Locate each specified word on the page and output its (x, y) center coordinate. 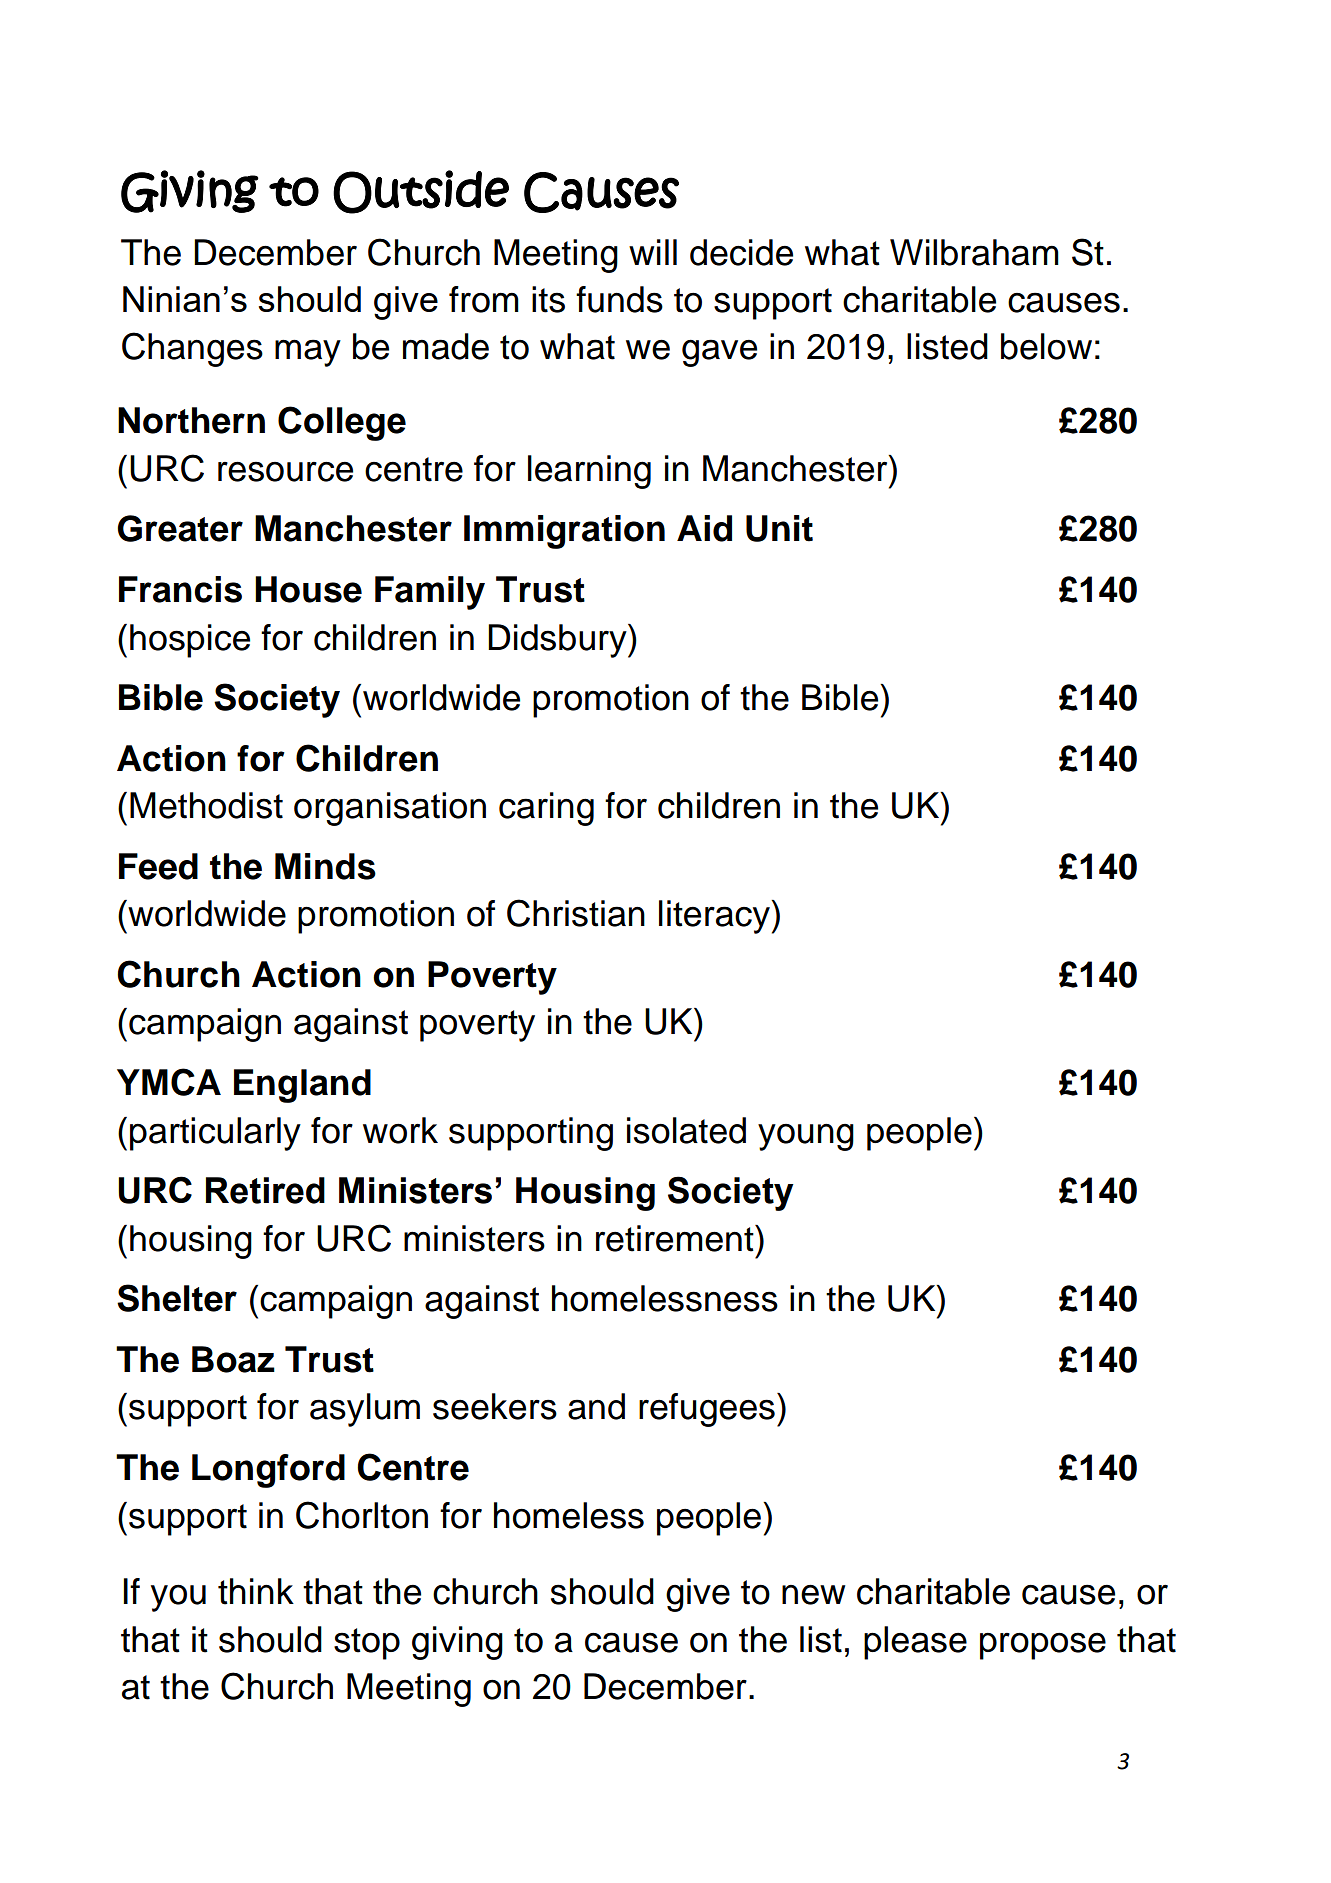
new (814, 1594)
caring (546, 809)
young (806, 1137)
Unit (779, 528)
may (308, 353)
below (1046, 346)
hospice (190, 641)
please (915, 1643)
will (653, 252)
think (256, 1591)
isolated (686, 1130)
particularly (215, 1134)
